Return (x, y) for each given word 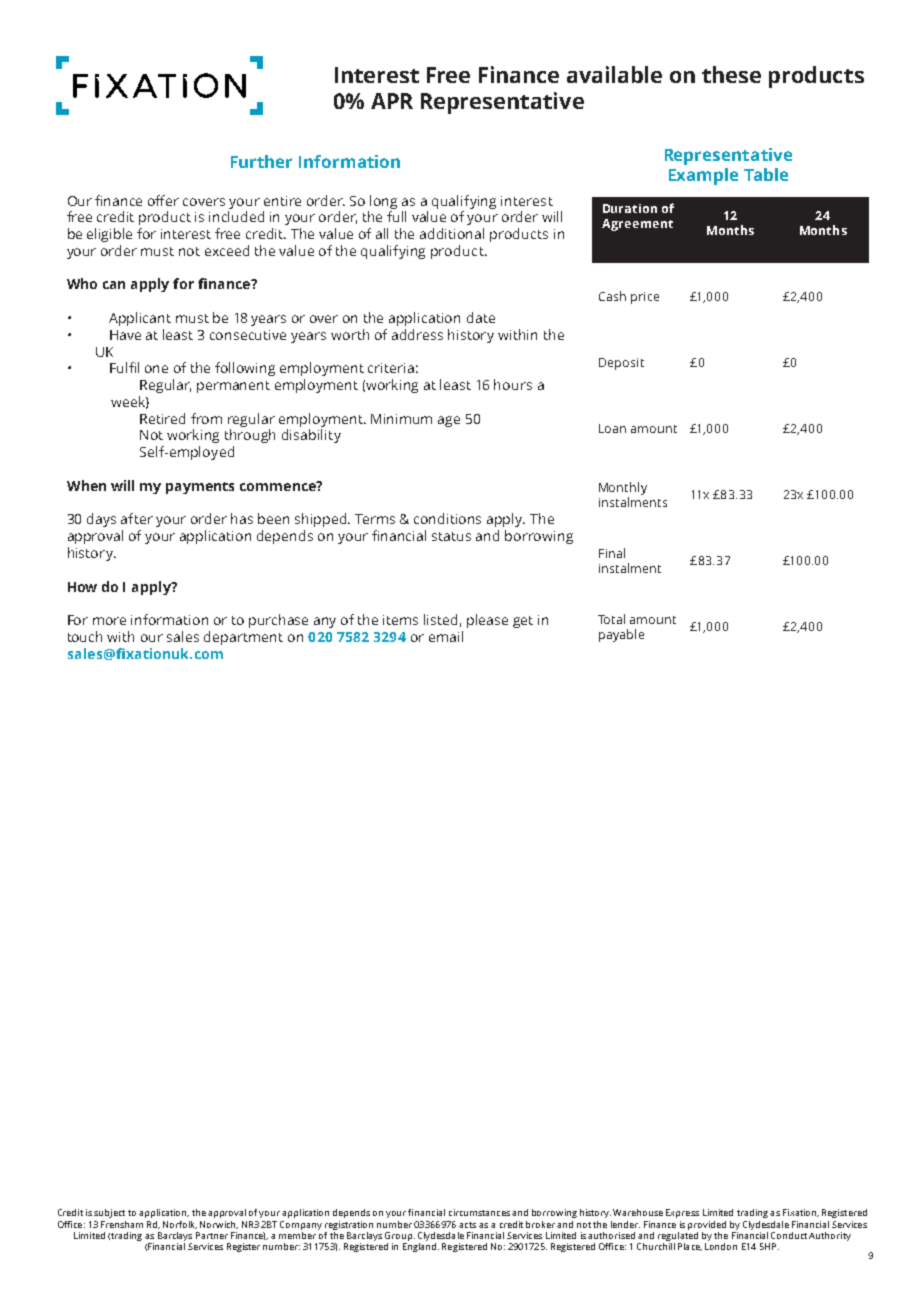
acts (467, 1225)
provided (707, 1225)
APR (392, 101)
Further (261, 161)
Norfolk (180, 1225)
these (731, 74)
